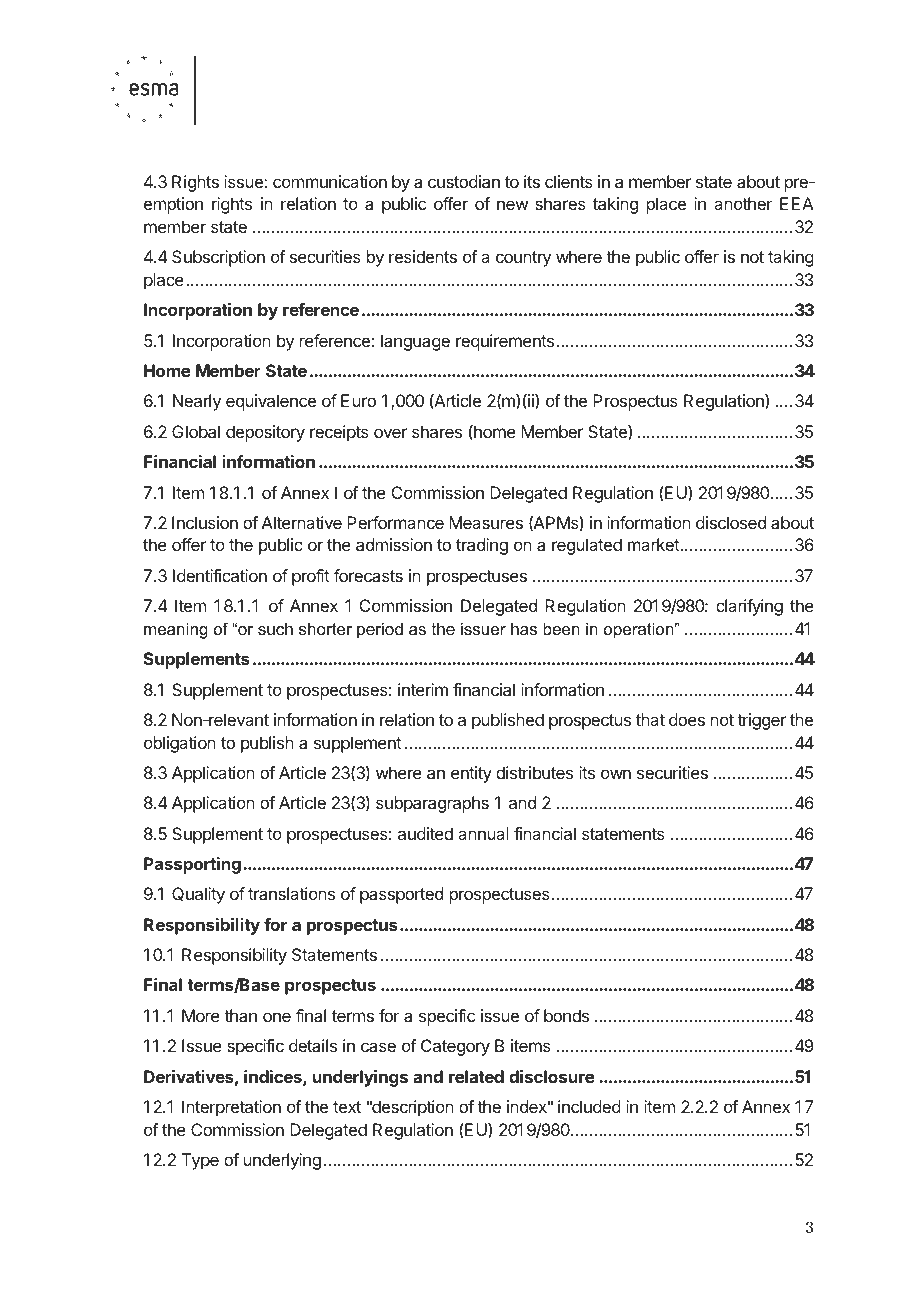  Describe the element at coordinates (743, 203) in the screenshot. I see `another` at that location.
